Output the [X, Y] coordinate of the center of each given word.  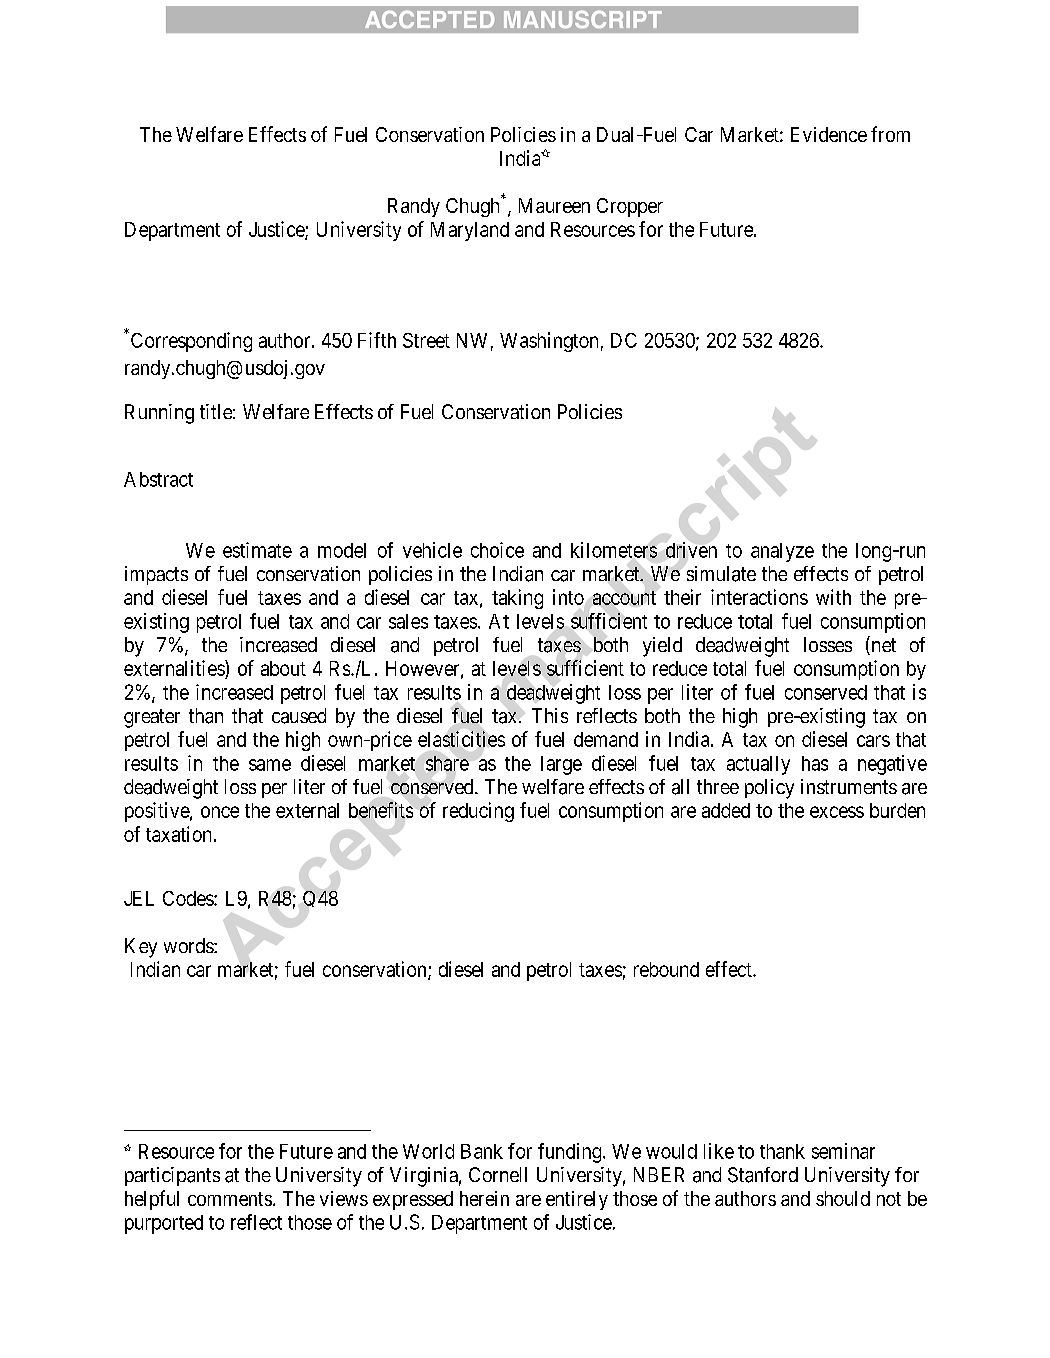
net [882, 646]
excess [837, 812]
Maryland [470, 231]
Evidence [829, 134]
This [550, 715]
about [283, 668]
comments [230, 1199]
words [189, 945]
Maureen [554, 205]
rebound [666, 969]
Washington [549, 342]
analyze [782, 552]
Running [159, 414]
